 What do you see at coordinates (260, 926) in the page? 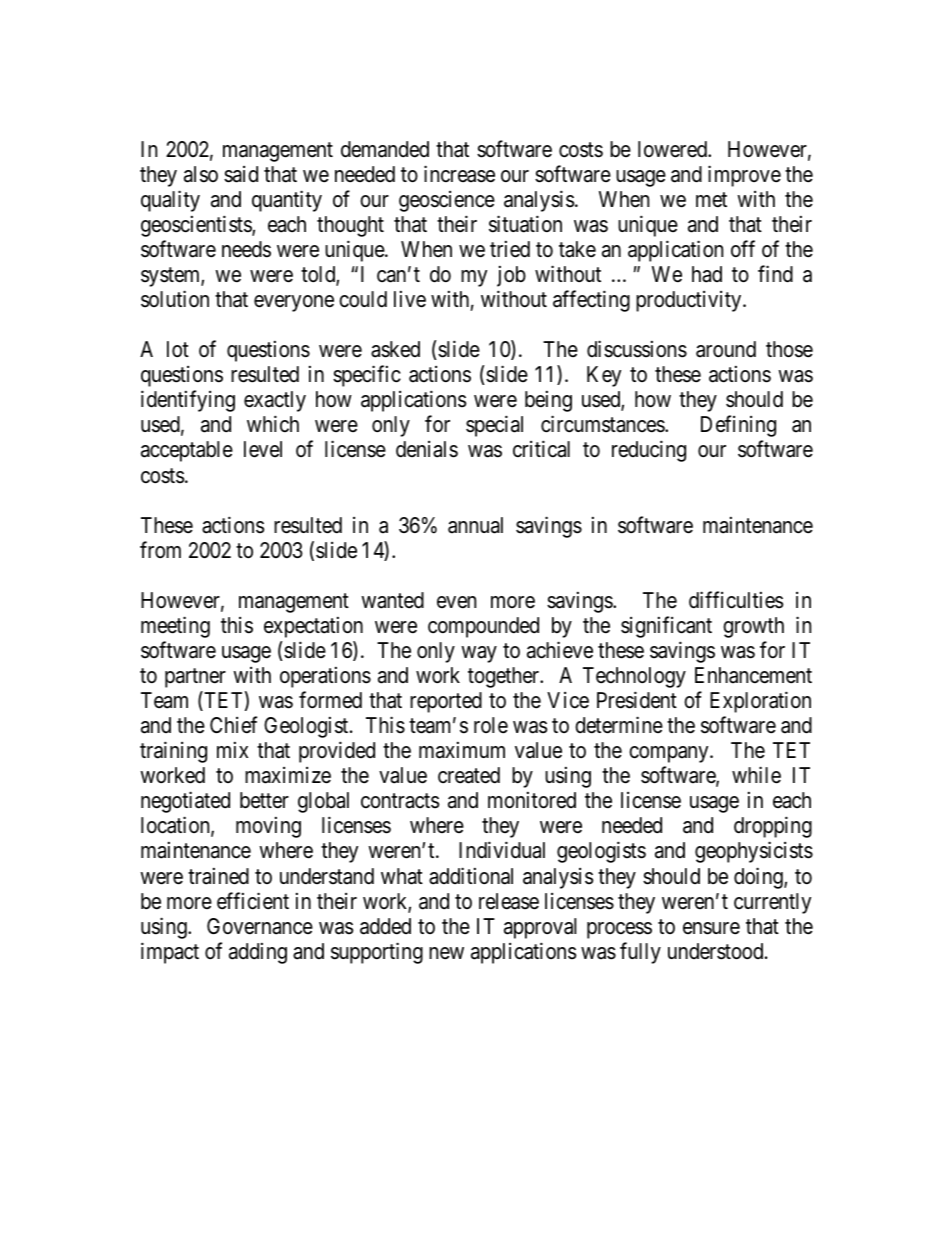
I see `Governance` at bounding box center [260, 926].
